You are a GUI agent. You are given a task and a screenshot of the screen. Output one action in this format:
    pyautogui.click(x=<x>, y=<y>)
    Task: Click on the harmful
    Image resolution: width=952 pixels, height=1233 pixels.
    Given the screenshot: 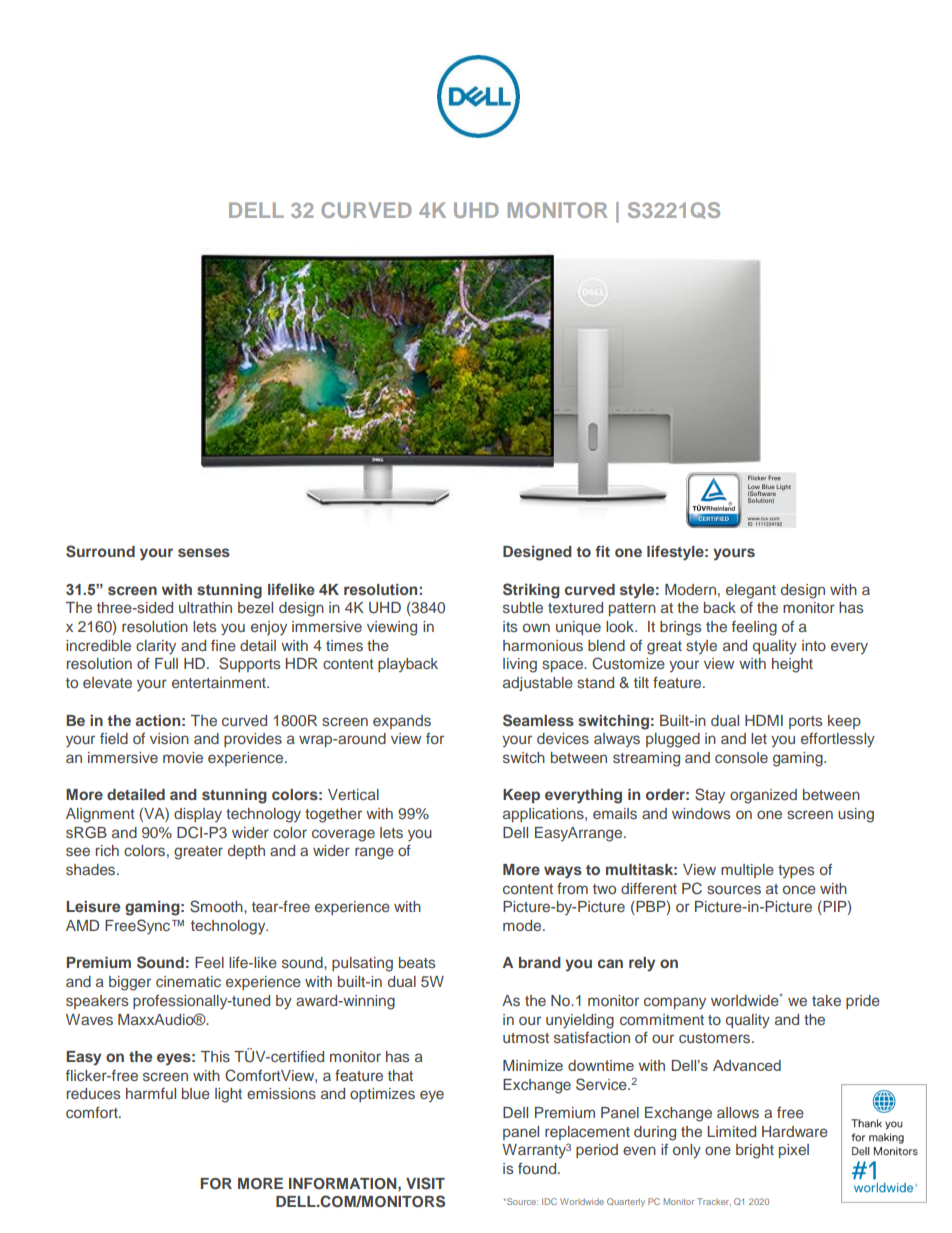 What is the action you would take?
    pyautogui.click(x=151, y=1093)
